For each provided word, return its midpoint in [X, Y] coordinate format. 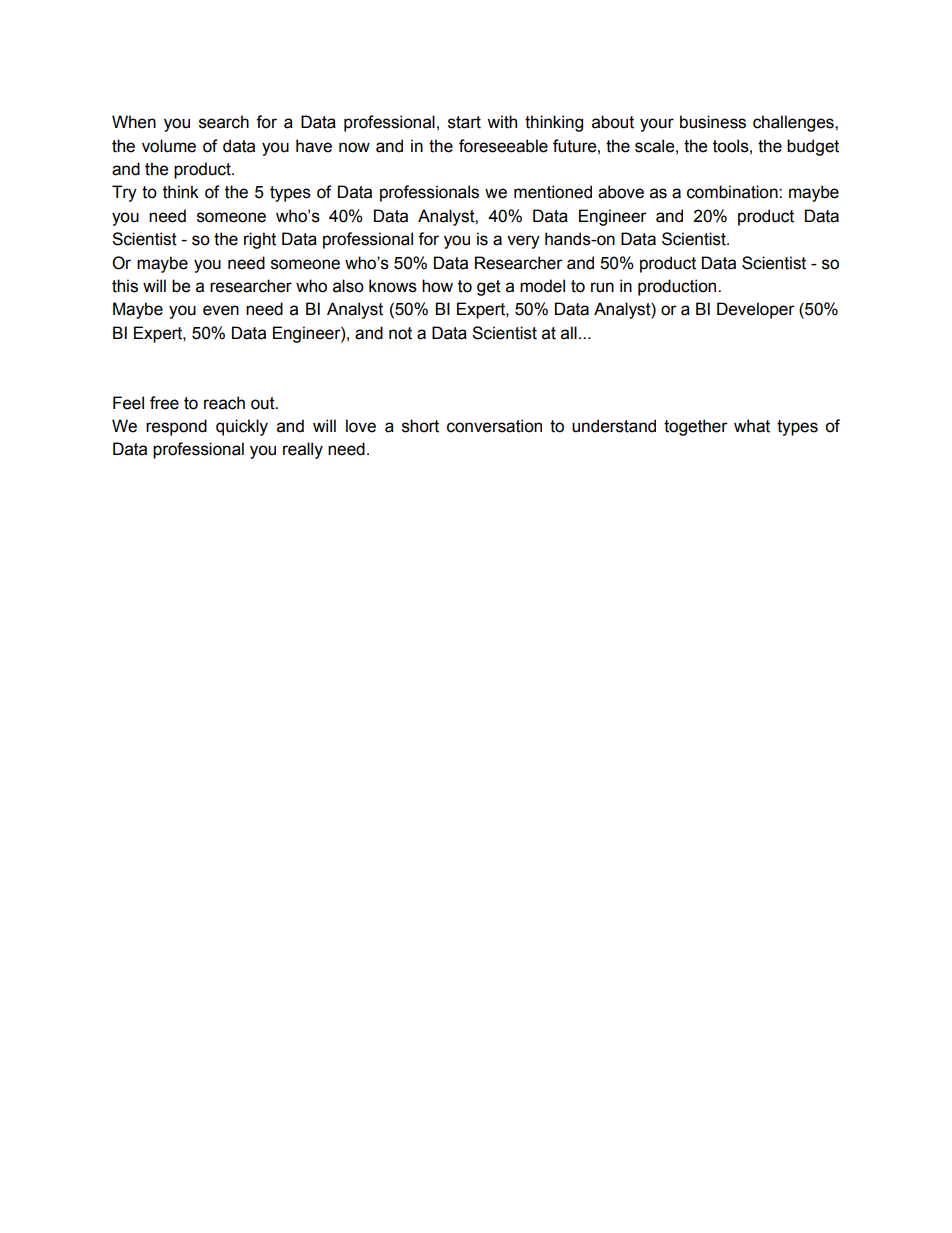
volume [169, 146]
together [696, 427]
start [464, 122]
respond [176, 427]
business [713, 122]
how [437, 286]
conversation [494, 426]
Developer [756, 310]
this [125, 286]
